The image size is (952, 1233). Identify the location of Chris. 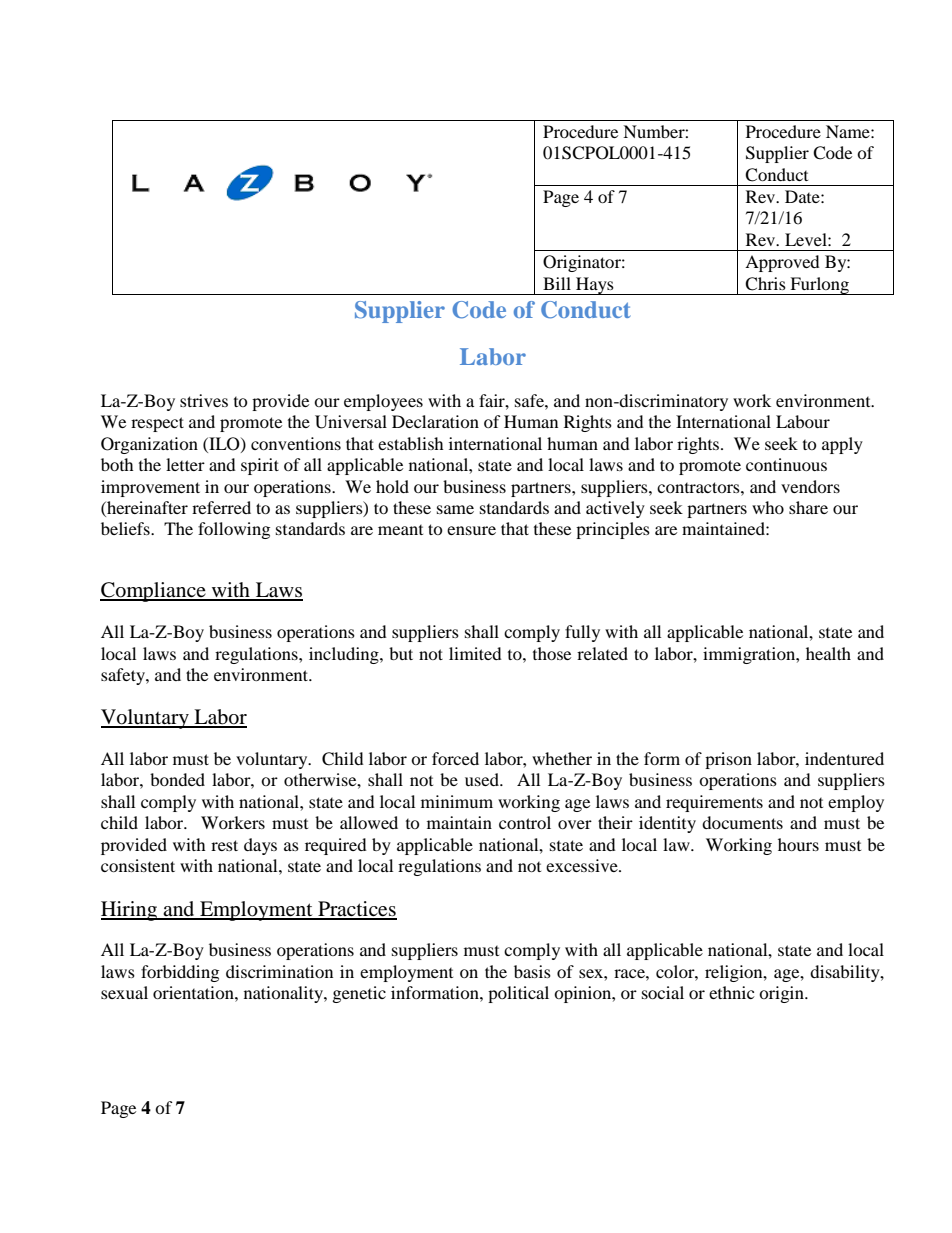
(765, 284).
